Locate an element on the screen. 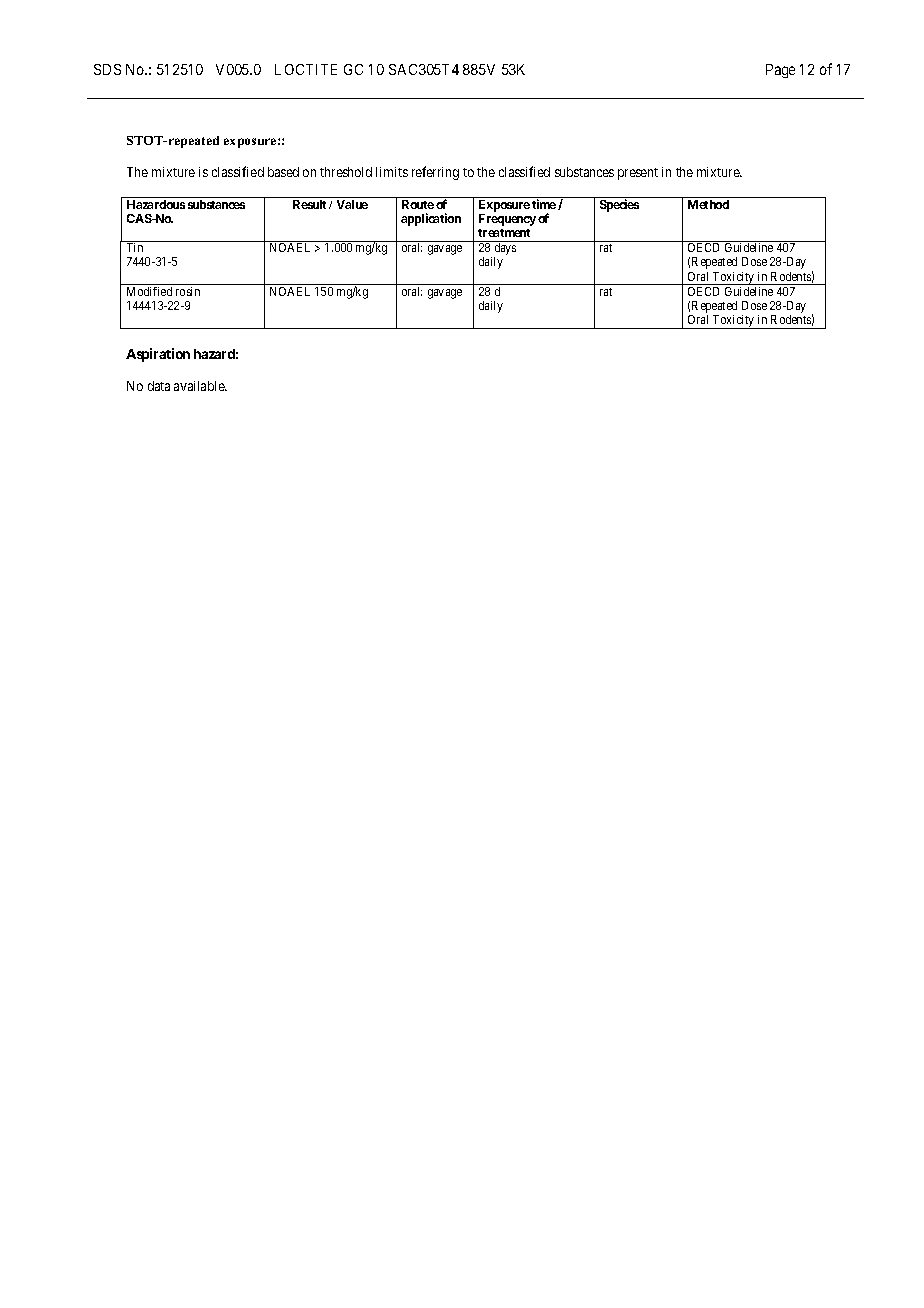  available is located at coordinates (200, 386).
